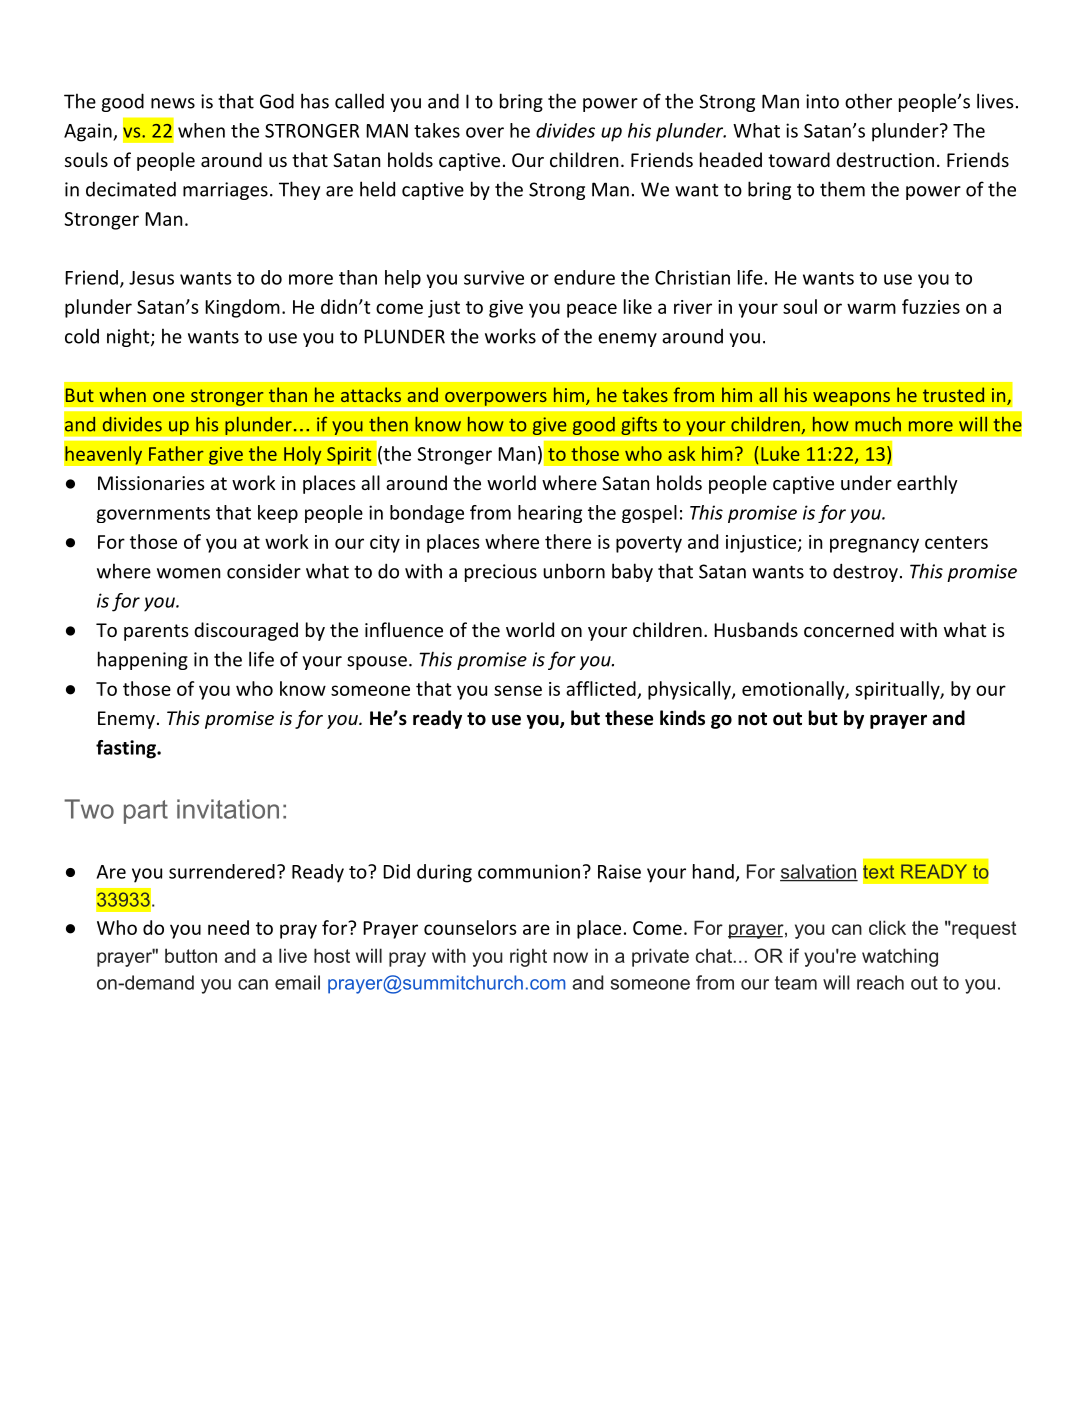 The height and width of the screenshot is (1410, 1090). I want to click on right, so click(528, 957).
